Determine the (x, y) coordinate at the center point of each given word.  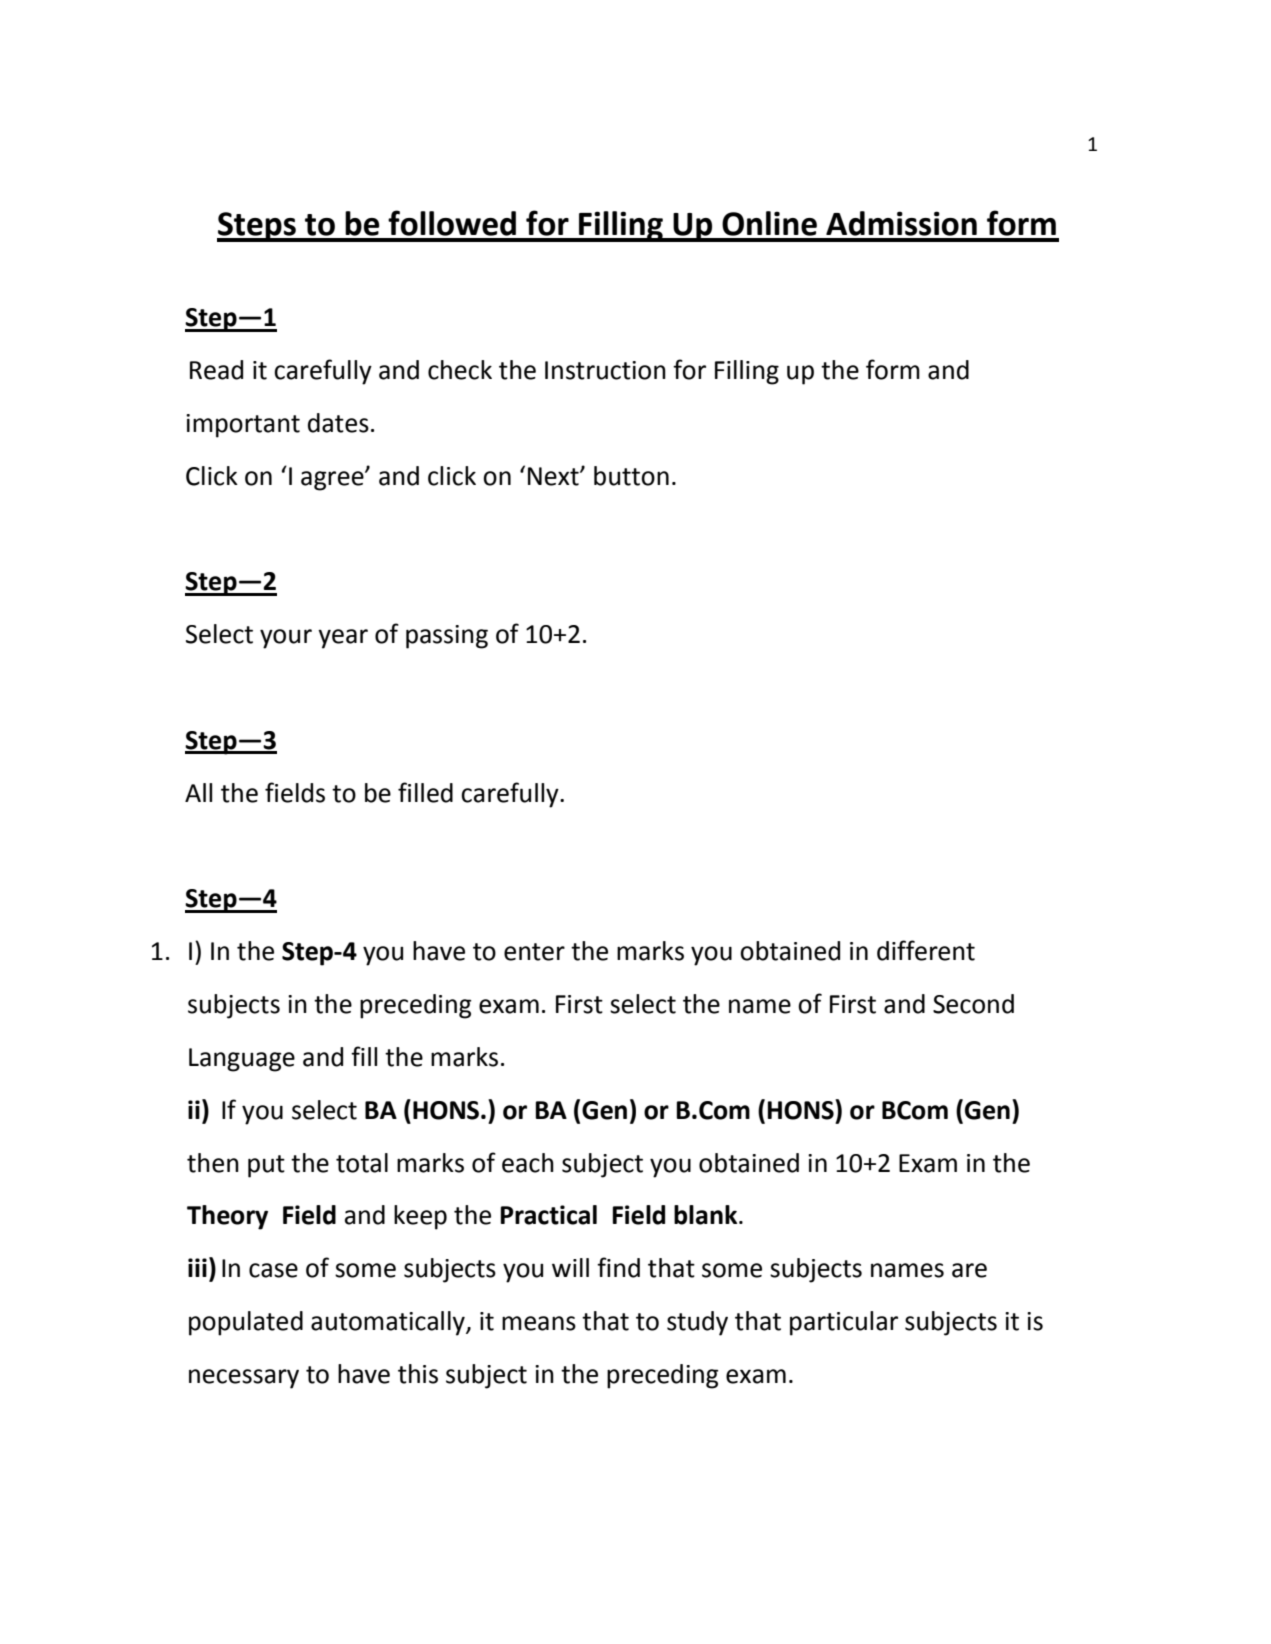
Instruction (605, 370)
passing (447, 637)
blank (707, 1215)
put (266, 1166)
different (926, 950)
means (539, 1323)
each (528, 1163)
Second (973, 1004)
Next (554, 476)
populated (246, 1323)
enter (534, 952)
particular (844, 1323)
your (286, 639)
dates (338, 423)
